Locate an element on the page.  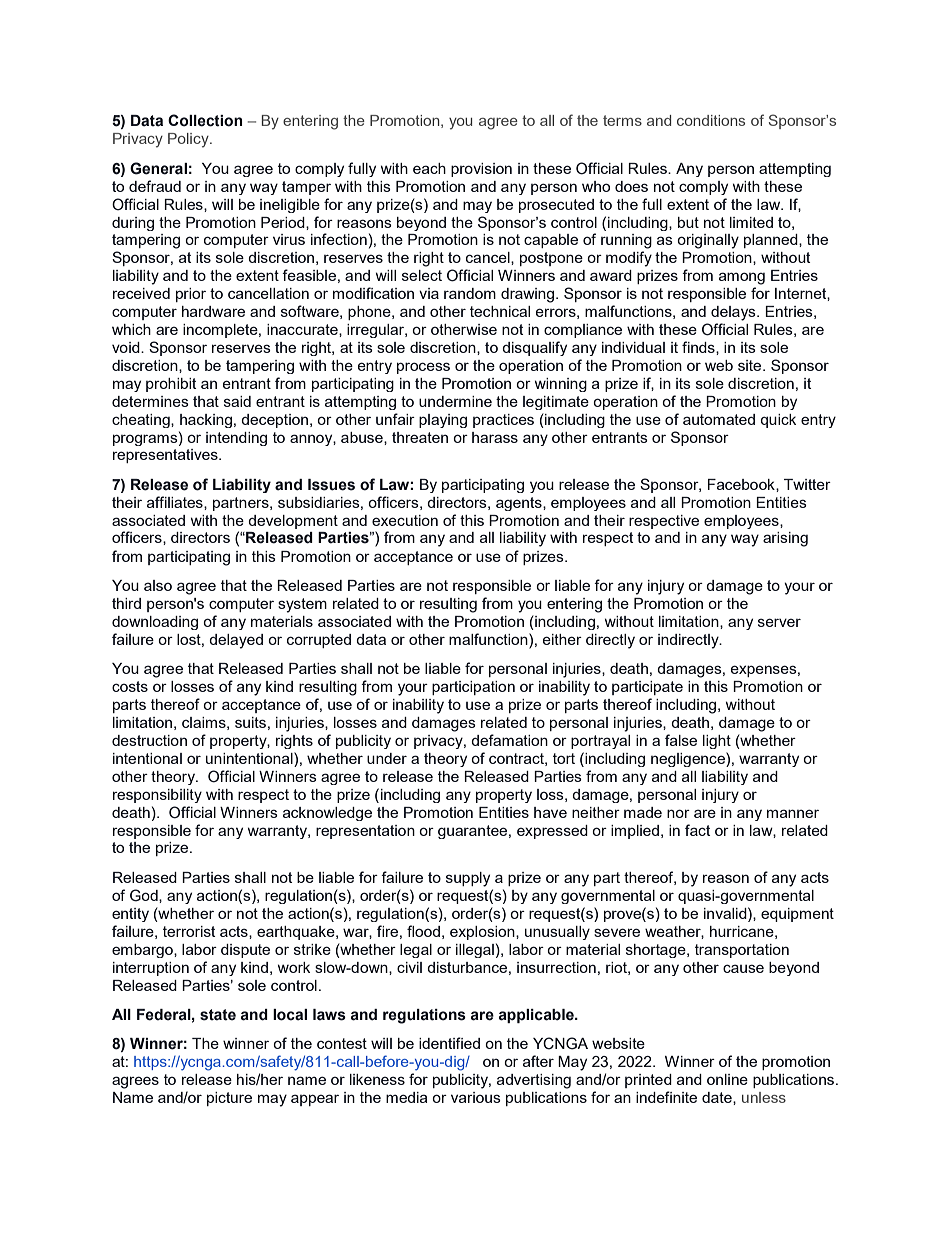
agents is located at coordinates (520, 504).
